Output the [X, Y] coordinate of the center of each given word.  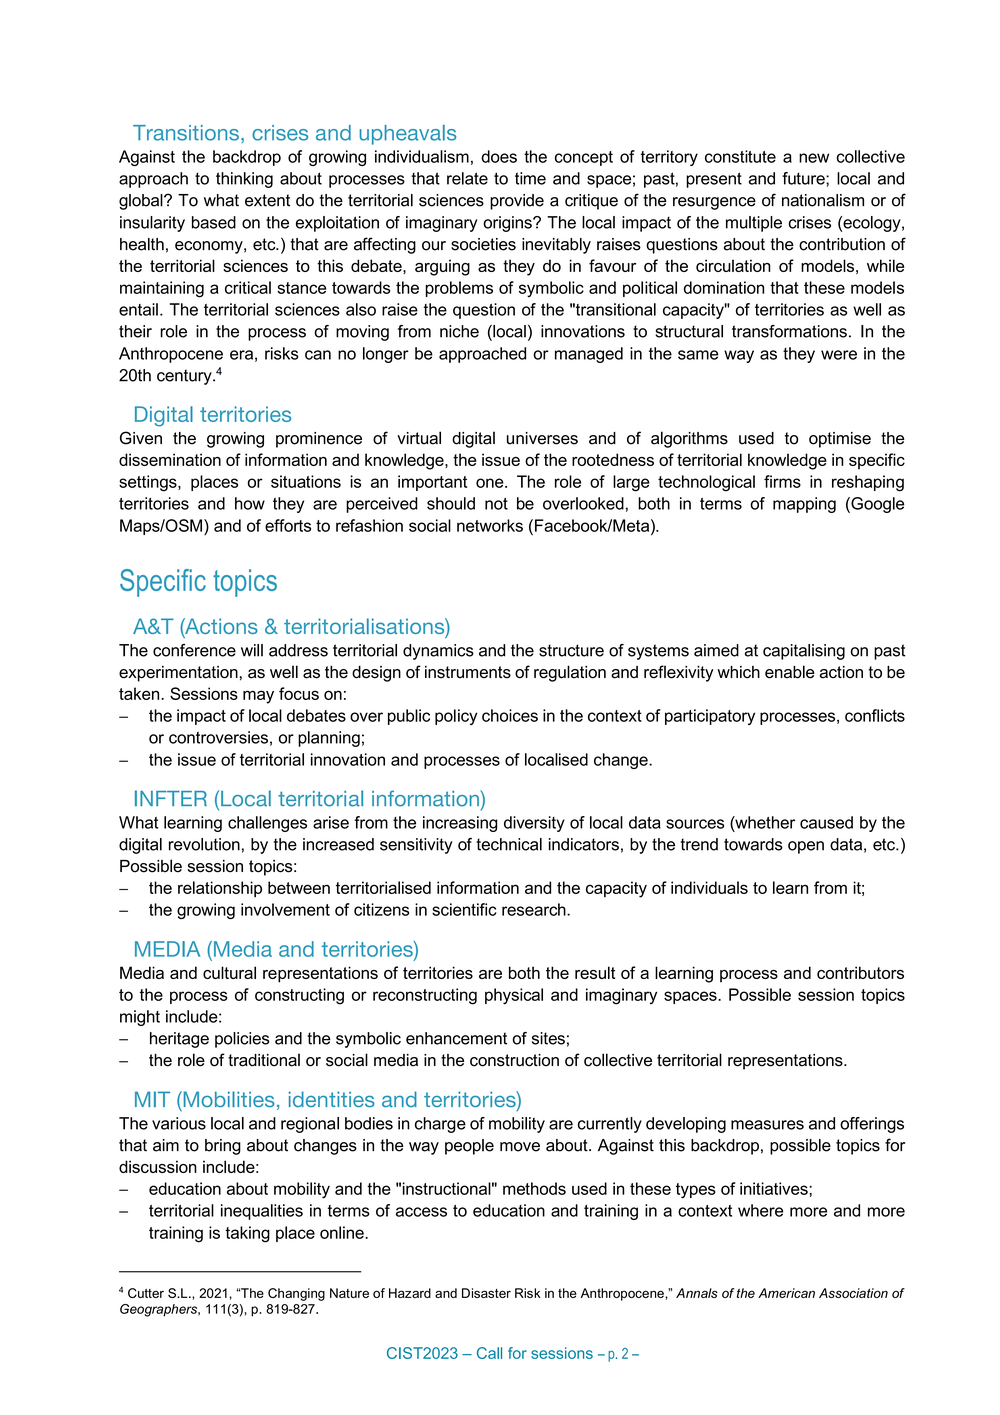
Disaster [486, 1293]
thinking [244, 180]
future [804, 178]
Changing [296, 1294]
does [499, 156]
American [786, 1293]
